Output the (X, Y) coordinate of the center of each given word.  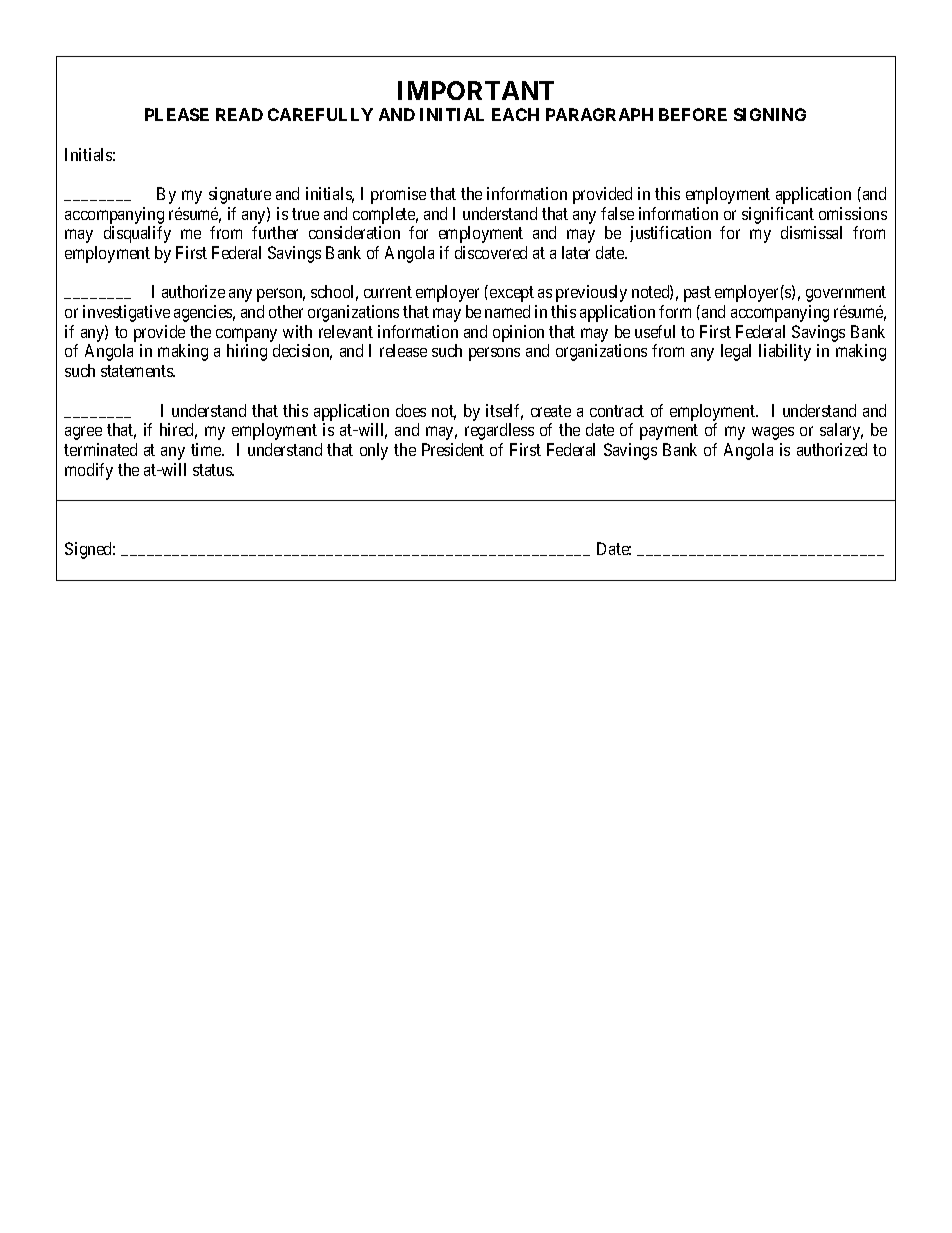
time (207, 449)
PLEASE (177, 114)
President (453, 449)
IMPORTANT (476, 90)
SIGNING (770, 114)
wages (773, 433)
